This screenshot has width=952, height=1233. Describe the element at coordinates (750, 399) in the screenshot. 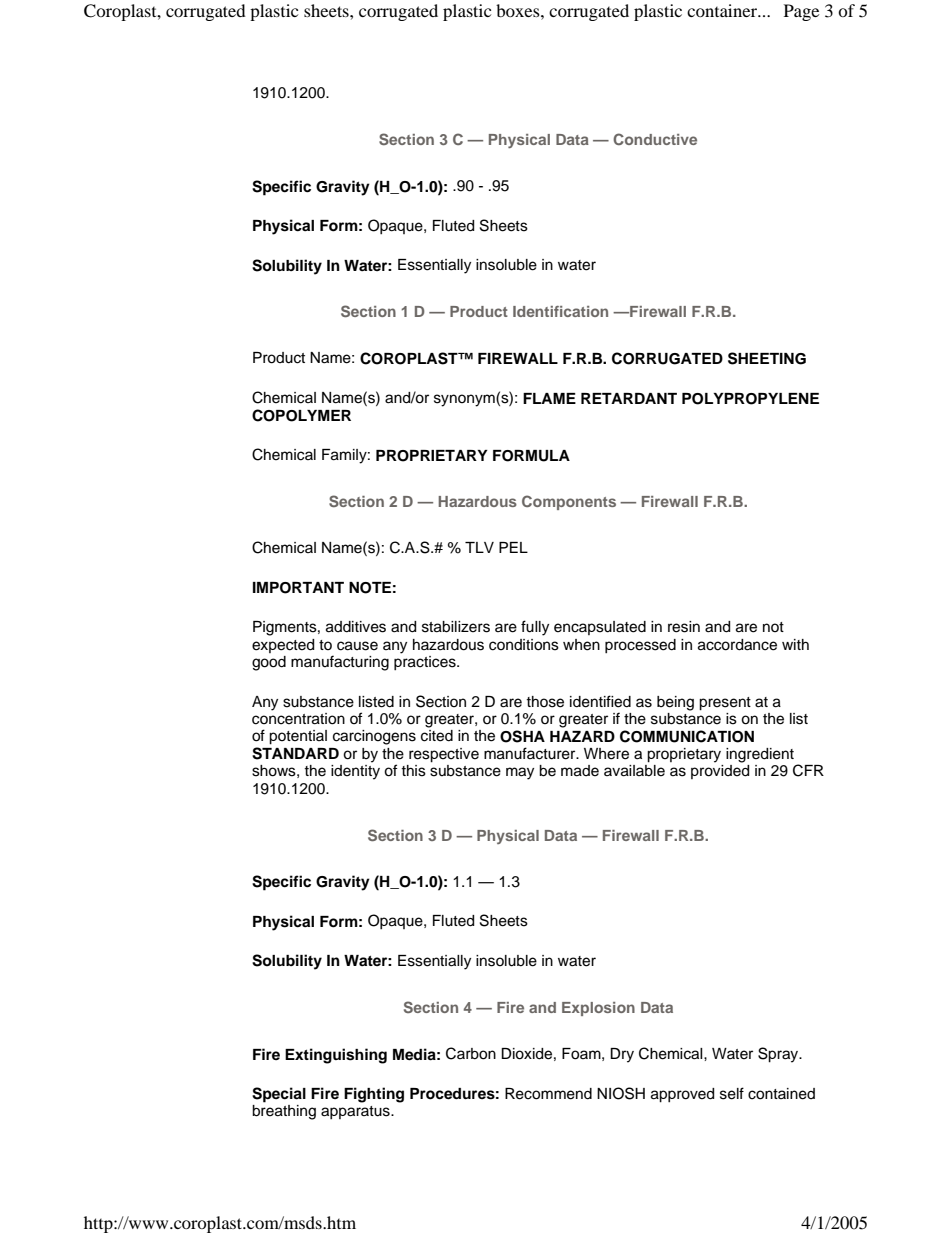

I see `POLYPROPYLENE` at that location.
